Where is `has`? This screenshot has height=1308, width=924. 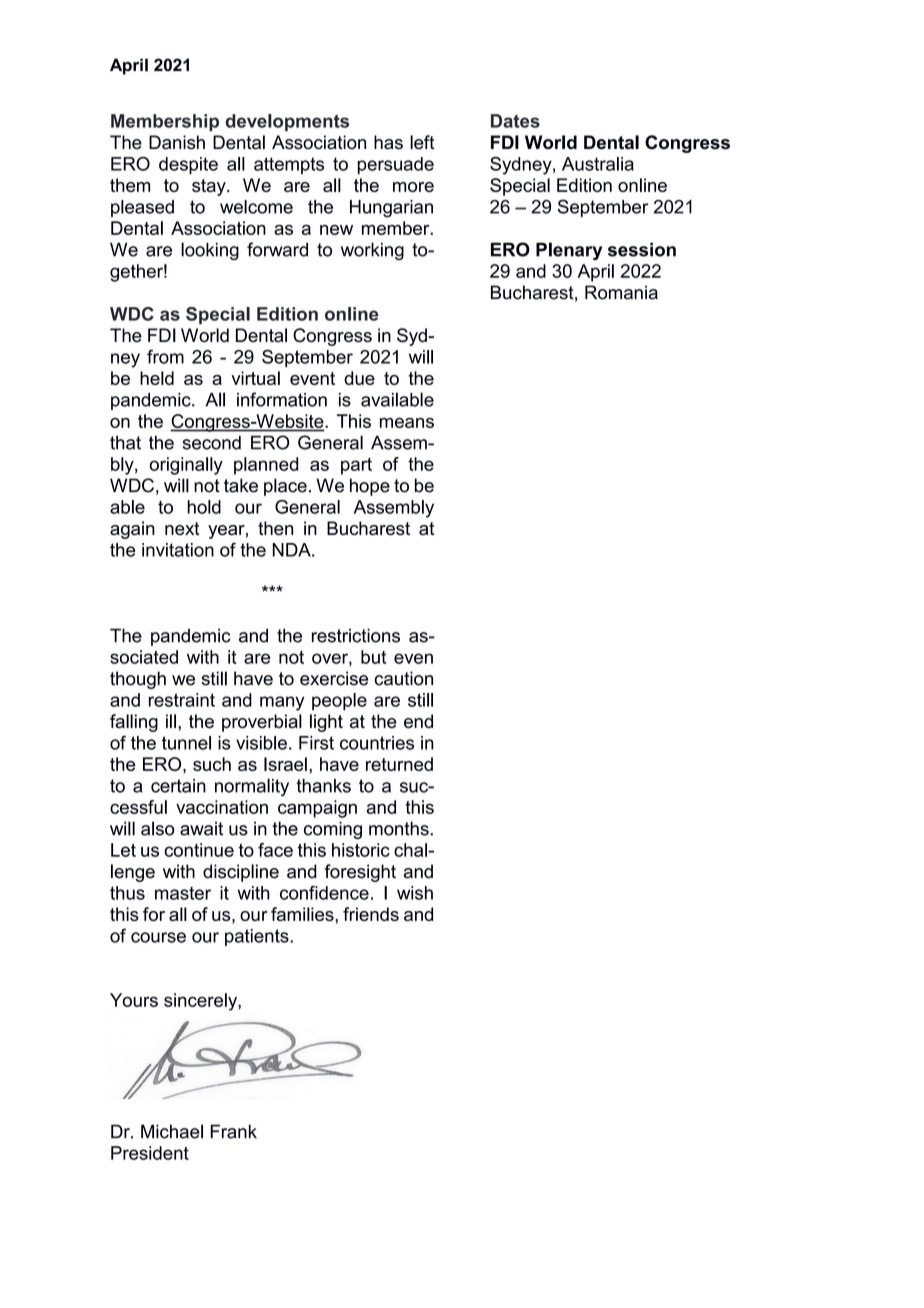 has is located at coordinates (388, 142).
